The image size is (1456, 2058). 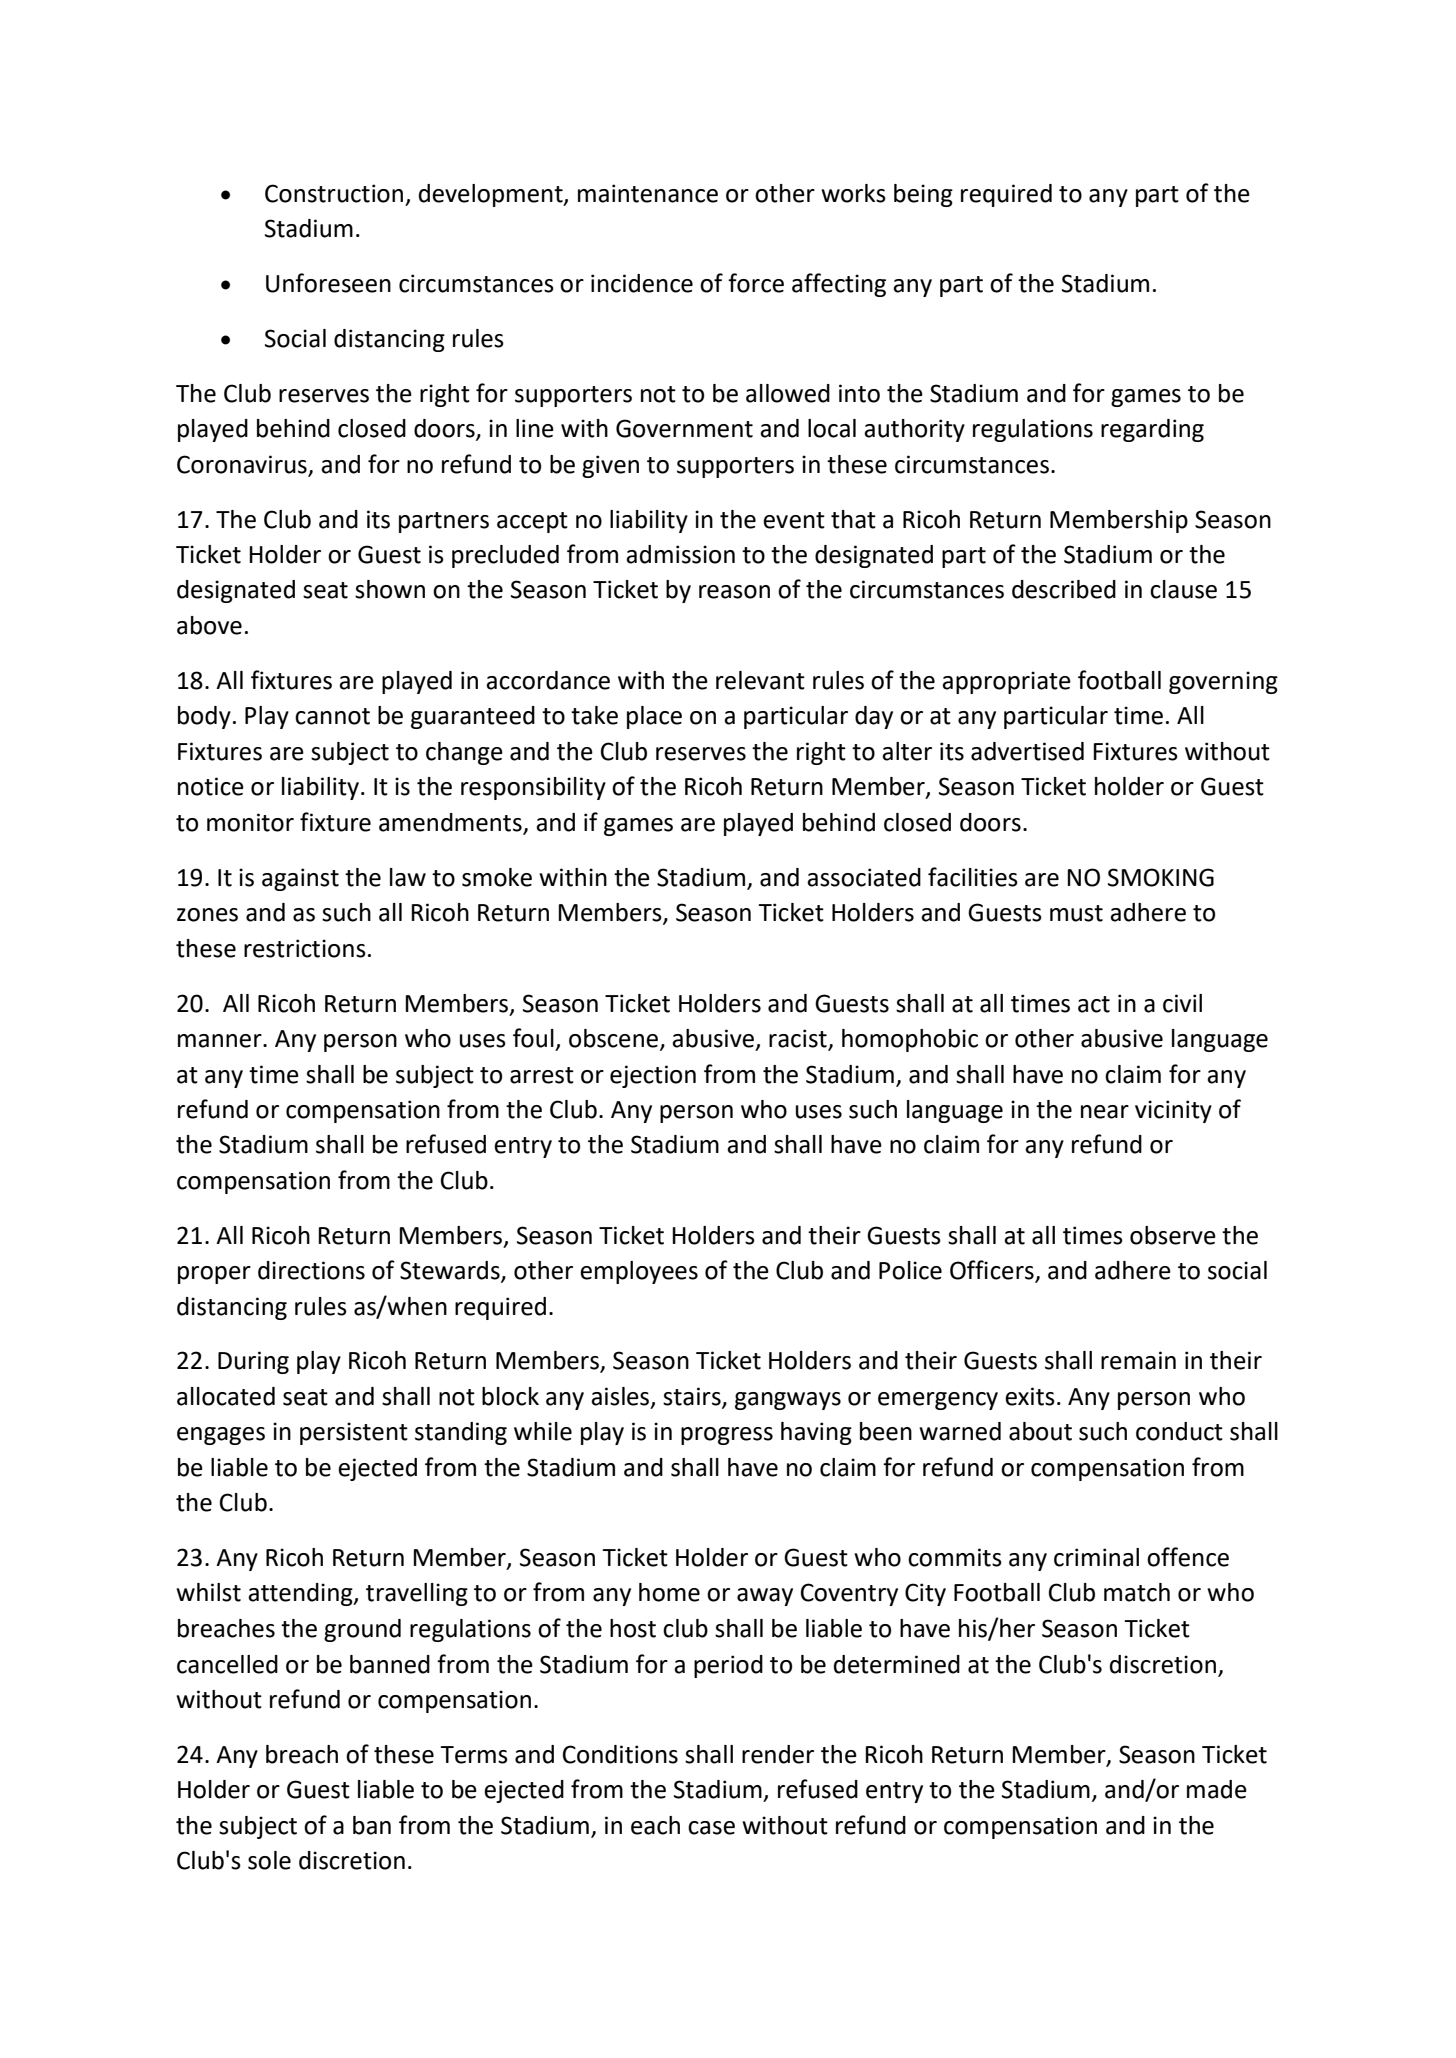 I want to click on cannot, so click(x=332, y=716).
